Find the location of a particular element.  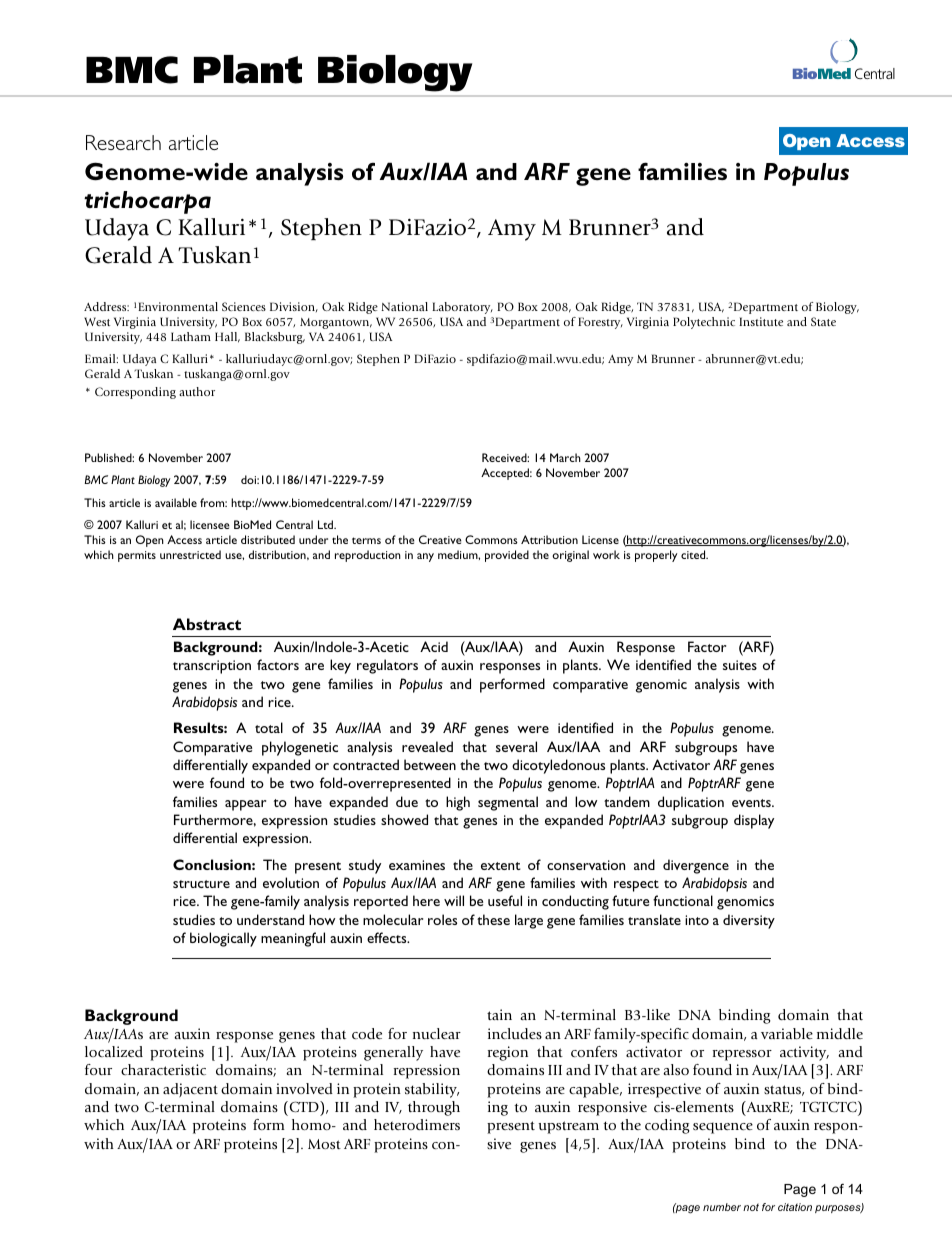

provided is located at coordinates (507, 556).
